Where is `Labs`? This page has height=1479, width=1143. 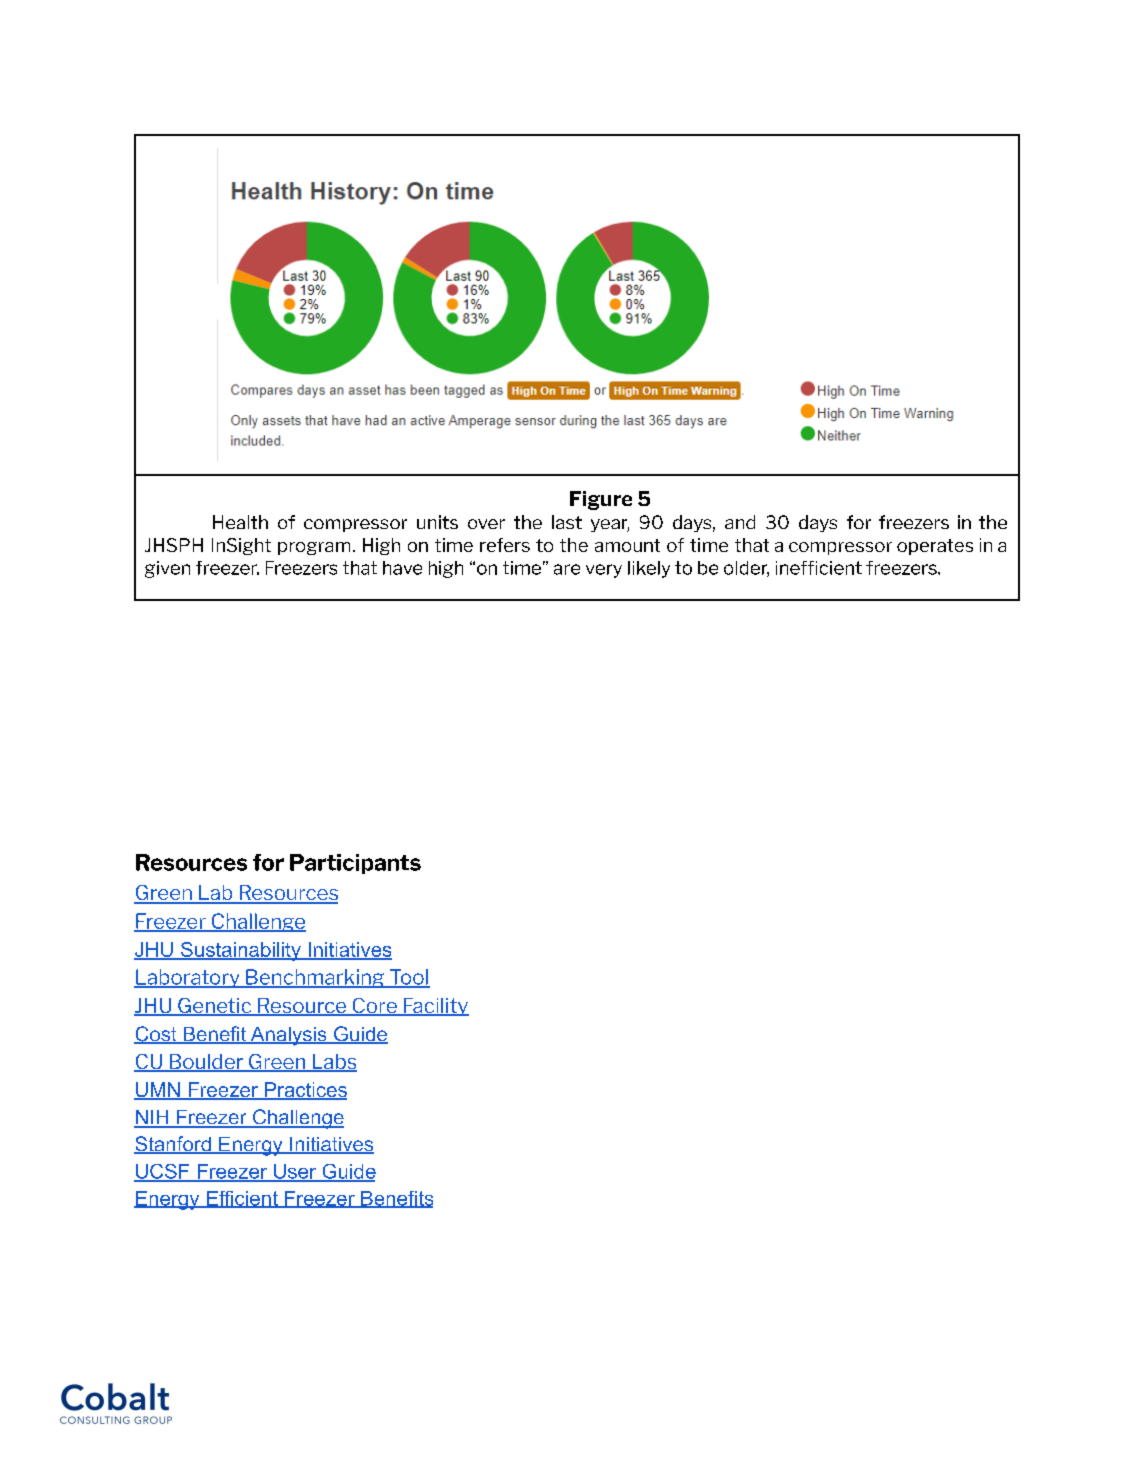
Labs is located at coordinates (333, 1063).
